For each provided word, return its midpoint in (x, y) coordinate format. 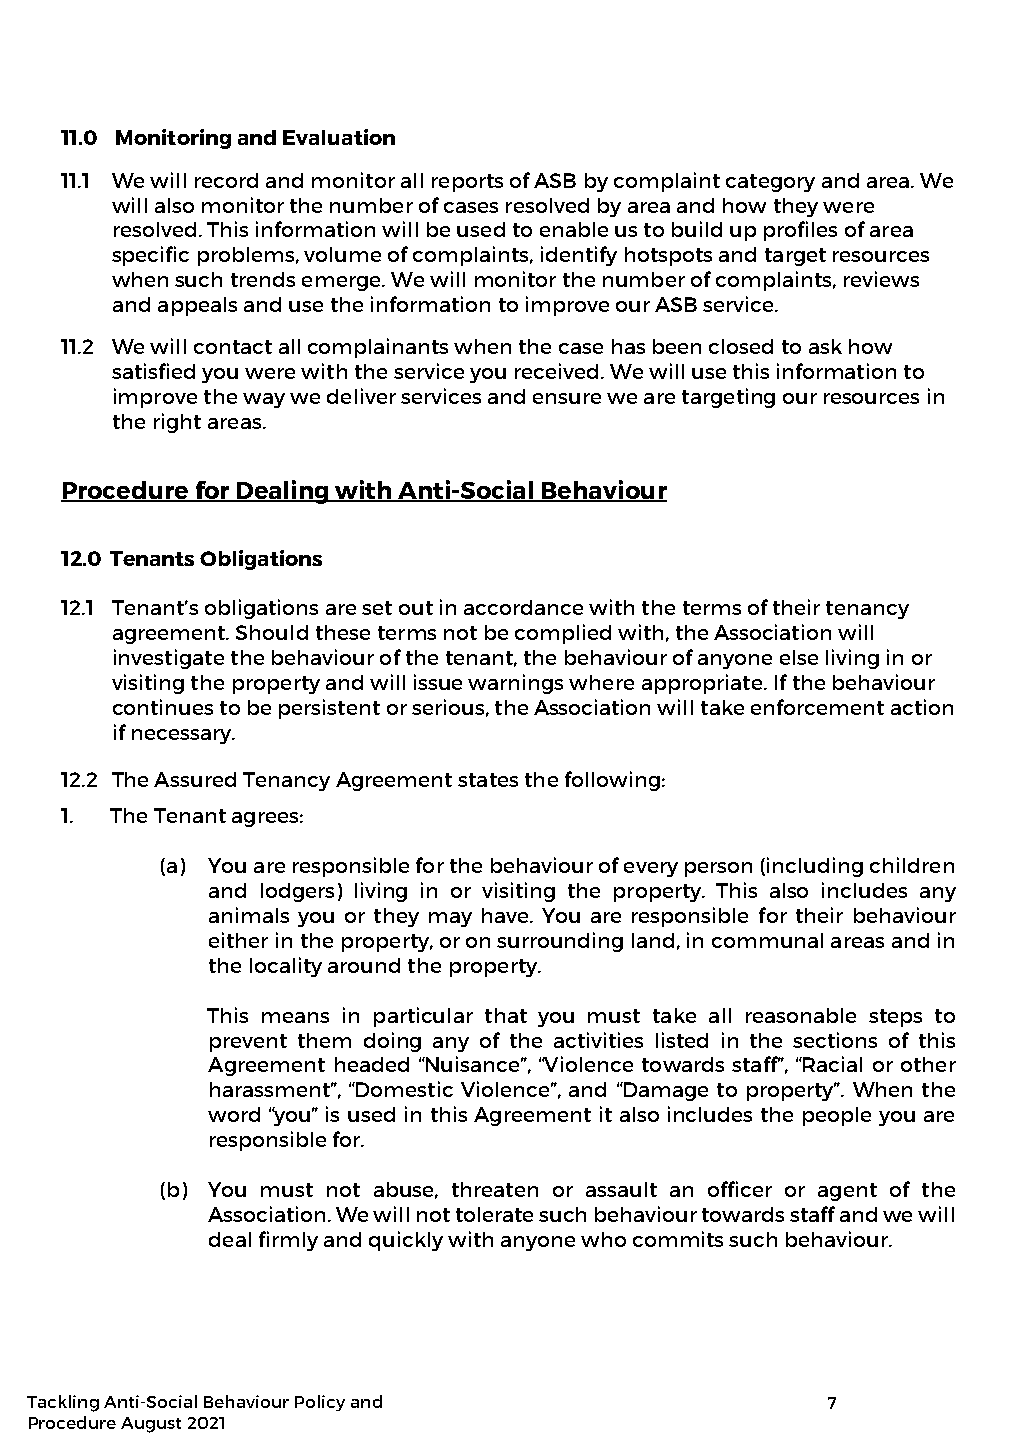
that (506, 1015)
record (226, 180)
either (238, 940)
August (151, 1425)
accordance (523, 607)
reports (467, 183)
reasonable (801, 1015)
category (770, 183)
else (799, 657)
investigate (169, 659)
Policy (320, 1403)
